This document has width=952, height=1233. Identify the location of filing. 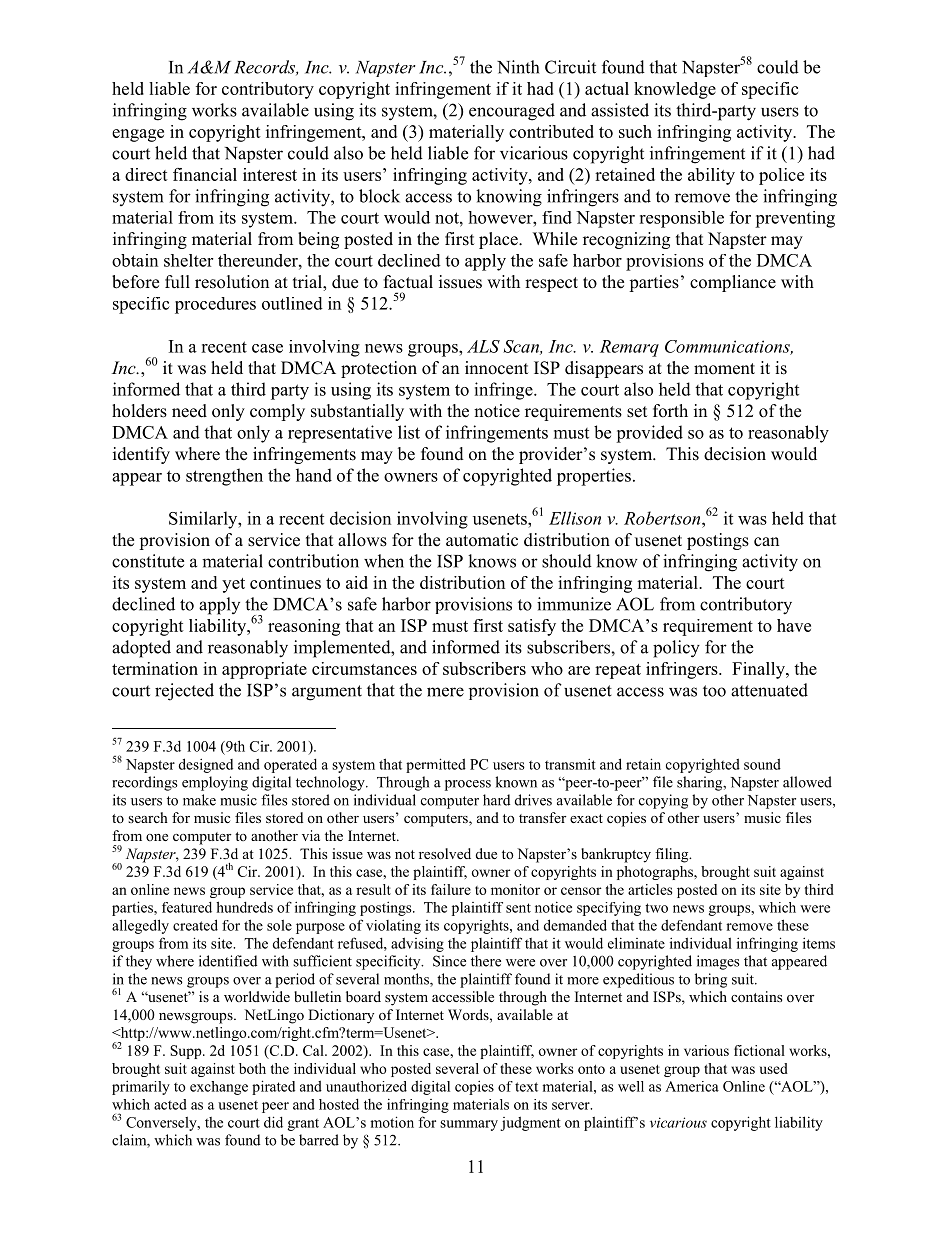
(673, 855).
